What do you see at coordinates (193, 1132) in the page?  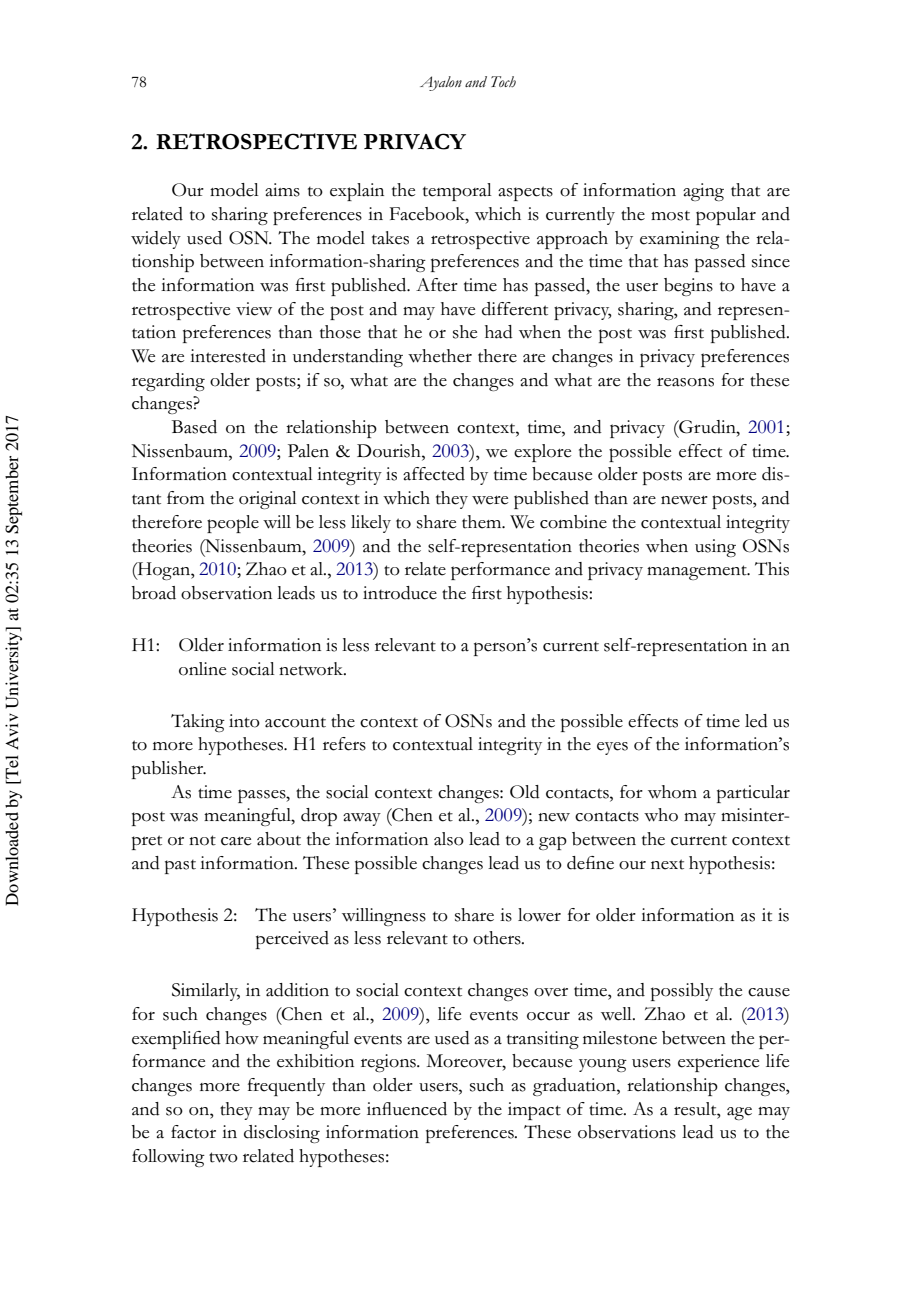 I see `factor` at bounding box center [193, 1132].
